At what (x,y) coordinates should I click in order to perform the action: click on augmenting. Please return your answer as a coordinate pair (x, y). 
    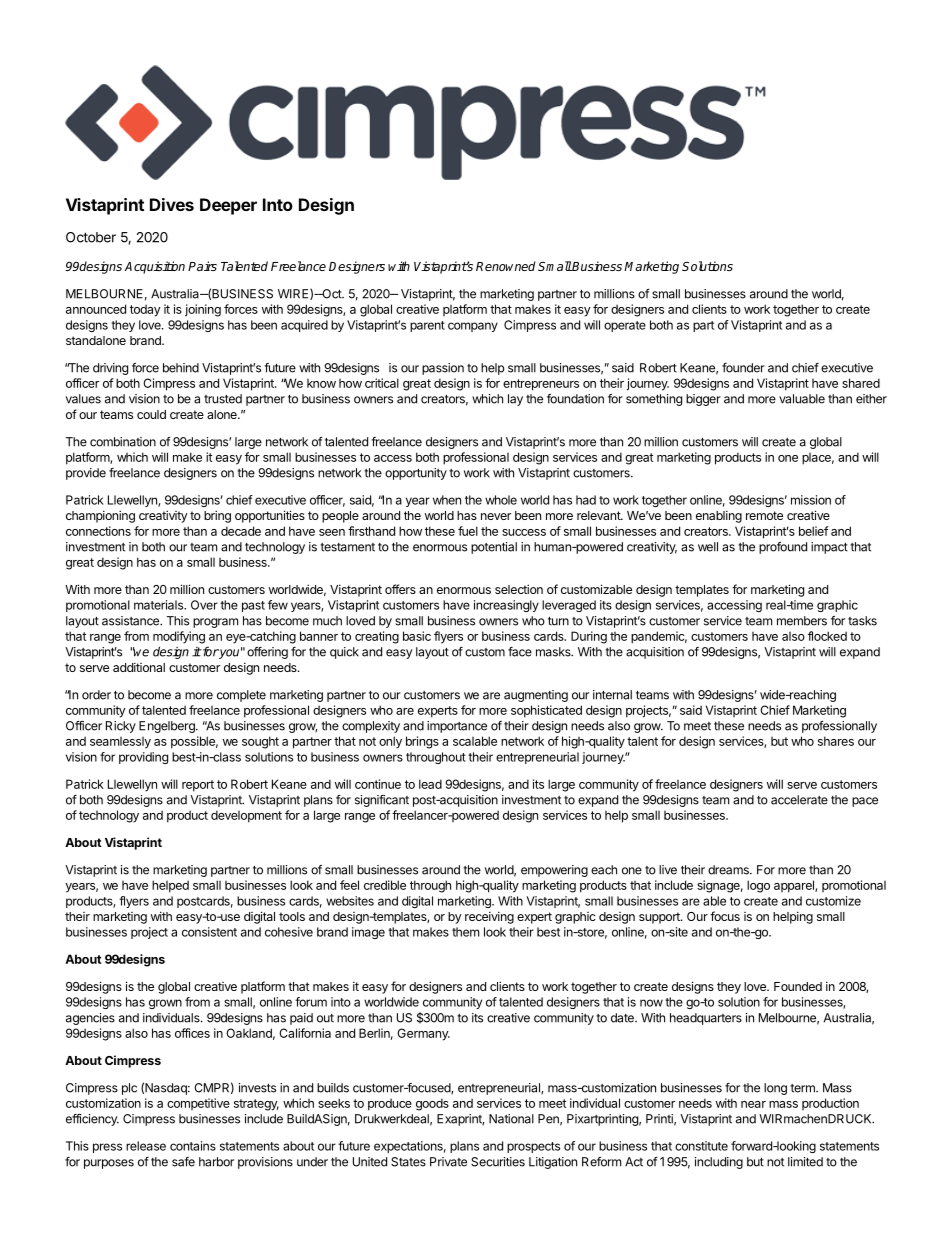
    Looking at the image, I should click on (536, 696).
